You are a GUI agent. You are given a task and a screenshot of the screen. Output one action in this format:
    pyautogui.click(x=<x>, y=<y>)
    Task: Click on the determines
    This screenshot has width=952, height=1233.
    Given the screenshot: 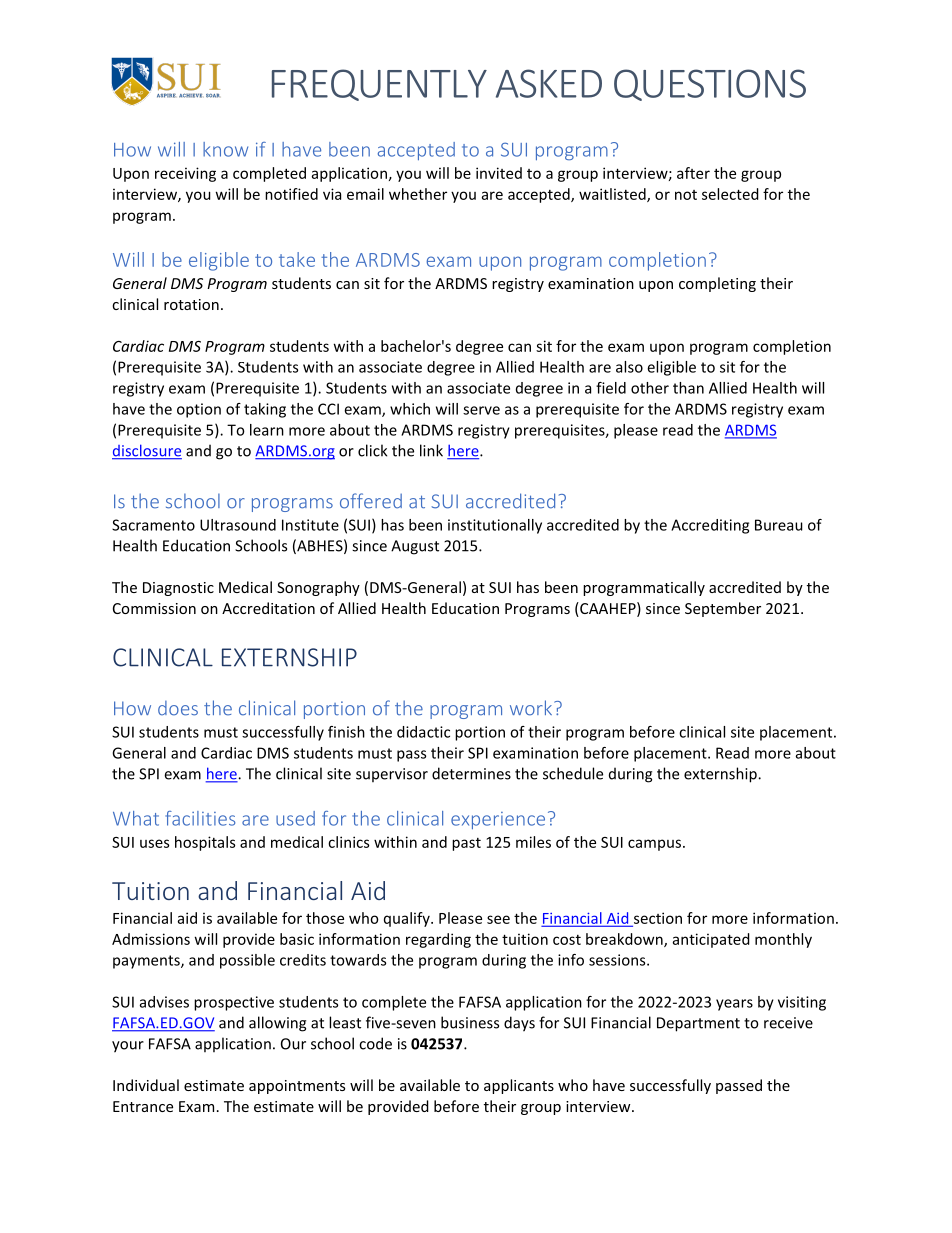 What is the action you would take?
    pyautogui.click(x=471, y=773)
